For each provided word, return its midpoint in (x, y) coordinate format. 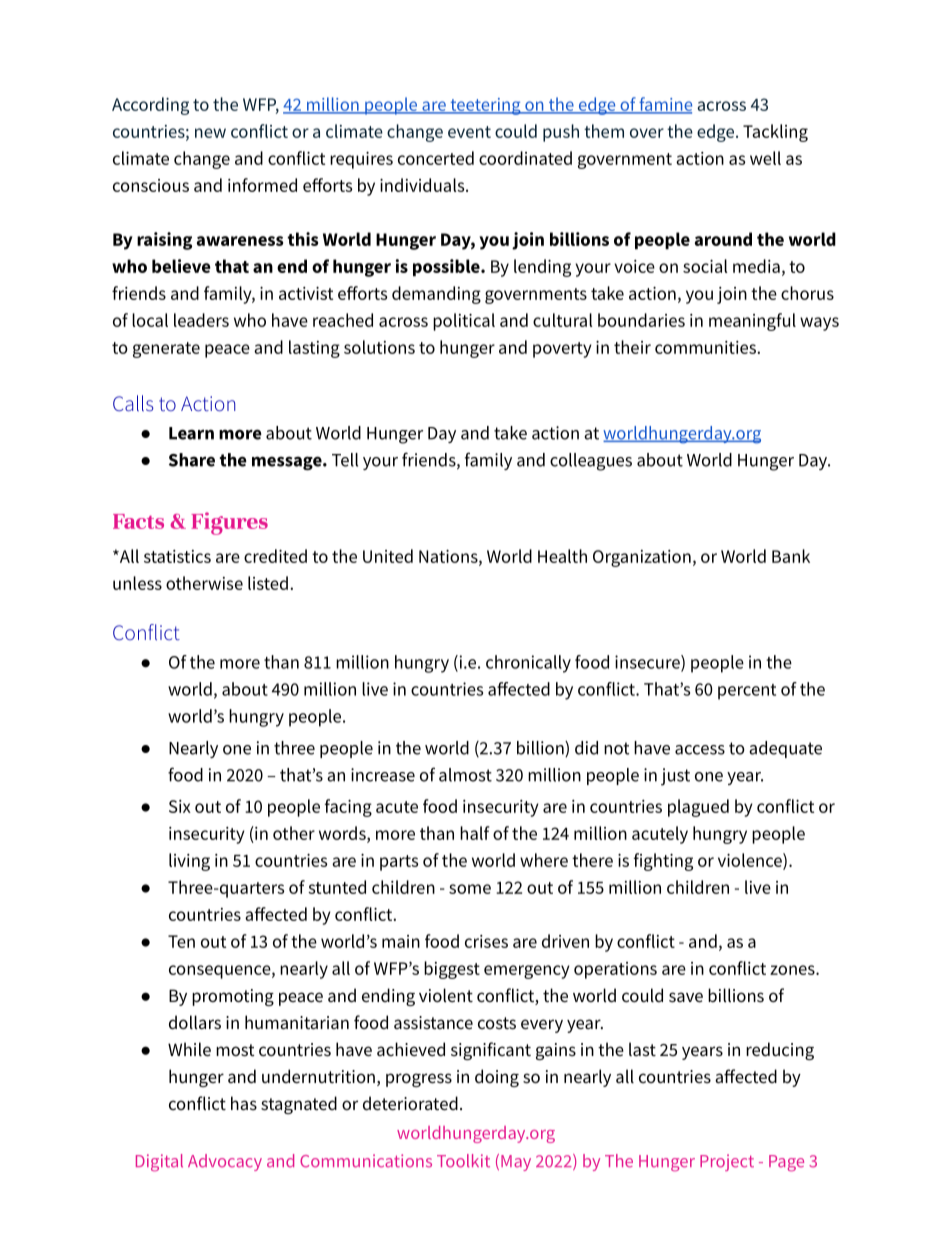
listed (268, 583)
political (464, 322)
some (470, 889)
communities (706, 347)
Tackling (775, 133)
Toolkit (463, 1161)
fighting (663, 862)
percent (747, 692)
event (469, 132)
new (210, 133)
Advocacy (225, 1162)
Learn (191, 433)
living (189, 862)
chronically (528, 664)
